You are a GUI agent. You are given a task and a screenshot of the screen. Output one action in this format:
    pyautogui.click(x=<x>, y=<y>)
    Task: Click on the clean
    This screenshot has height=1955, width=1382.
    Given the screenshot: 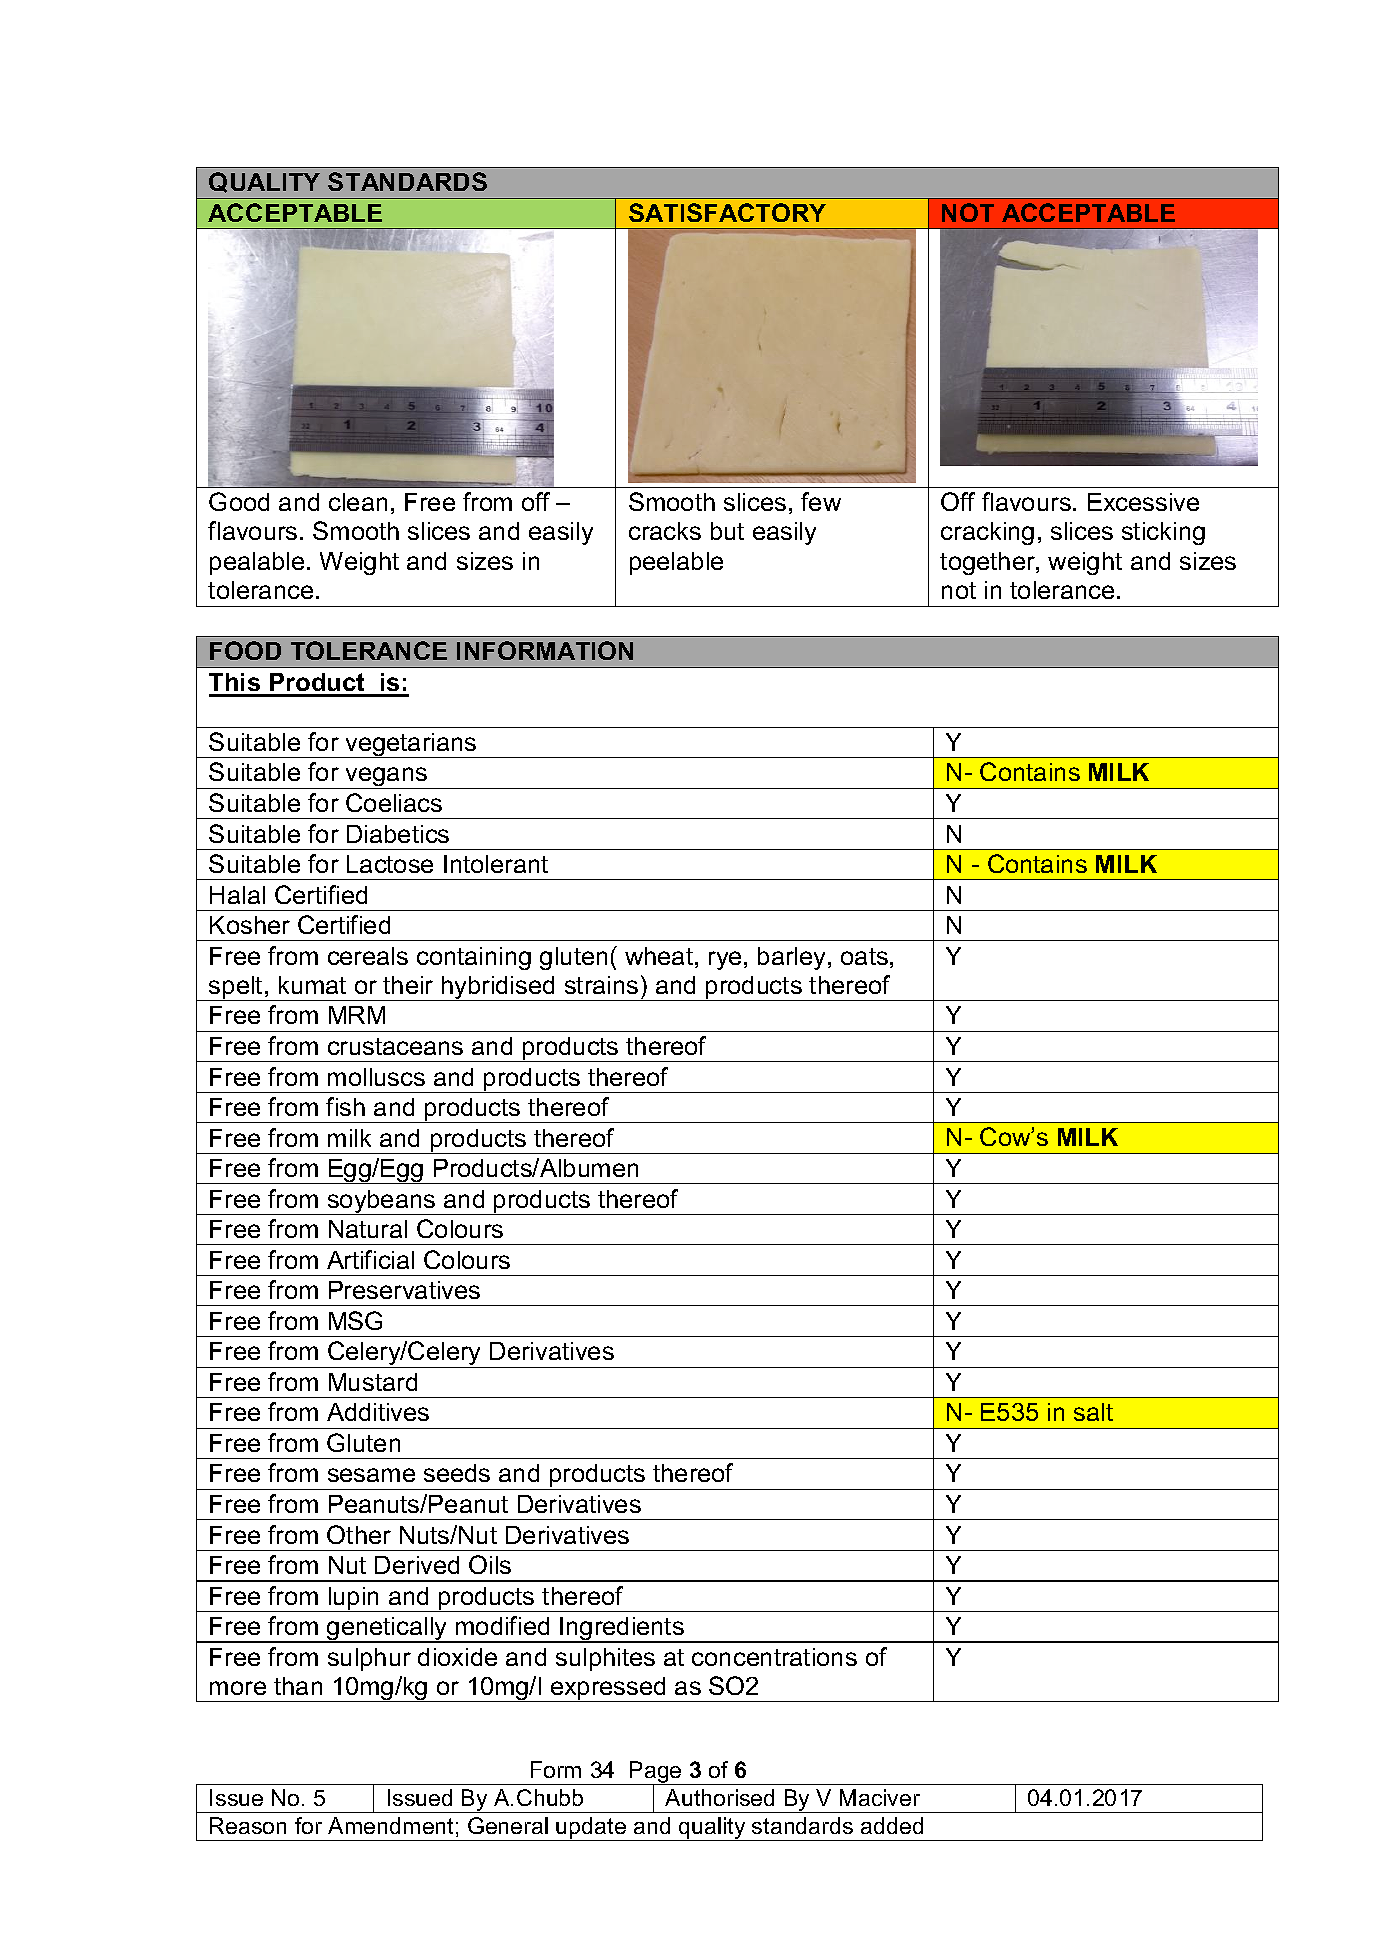 What is the action you would take?
    pyautogui.click(x=358, y=502)
